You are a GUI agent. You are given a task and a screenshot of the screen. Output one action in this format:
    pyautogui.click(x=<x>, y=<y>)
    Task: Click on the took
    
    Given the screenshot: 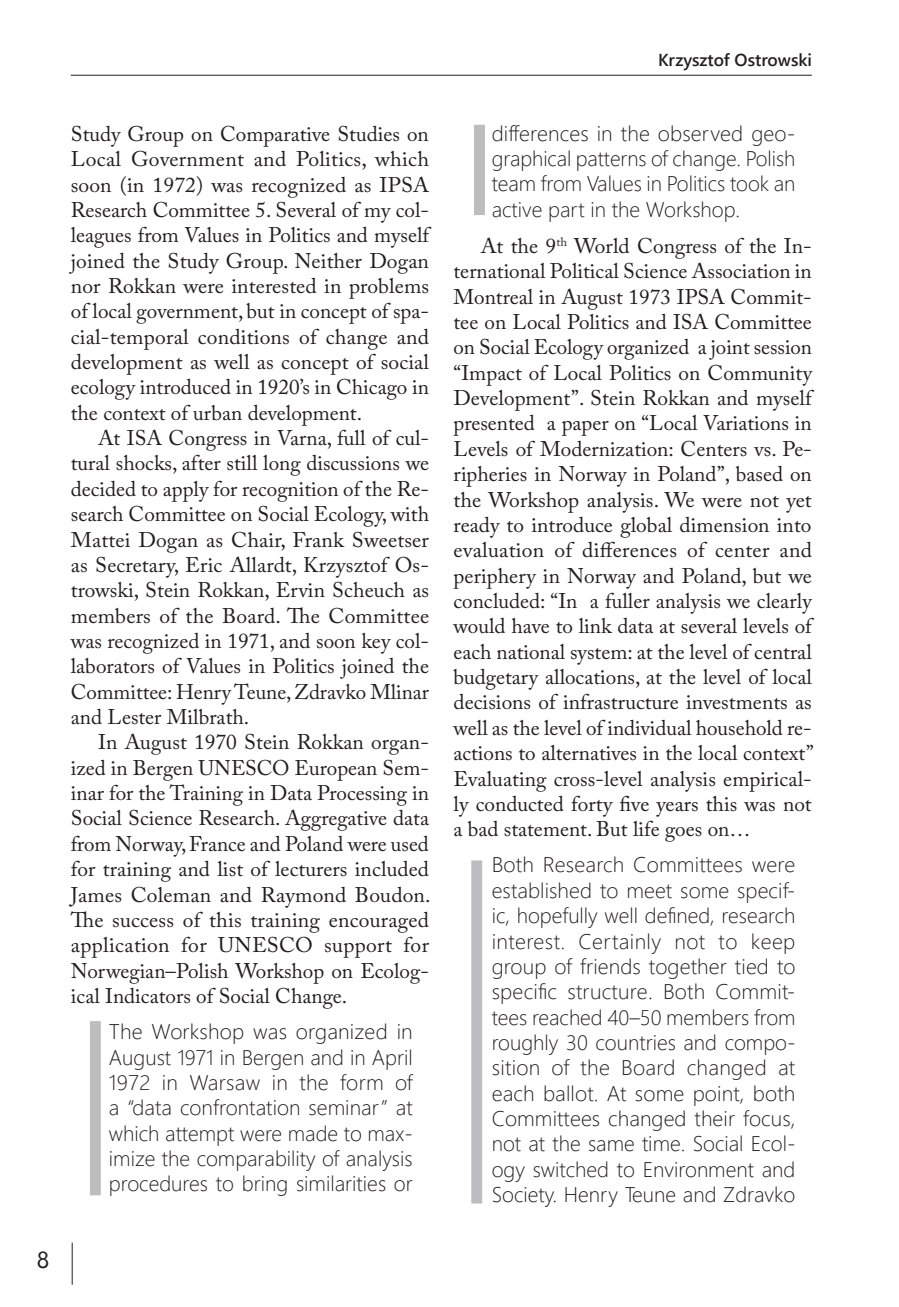 What is the action you would take?
    pyautogui.click(x=749, y=183)
